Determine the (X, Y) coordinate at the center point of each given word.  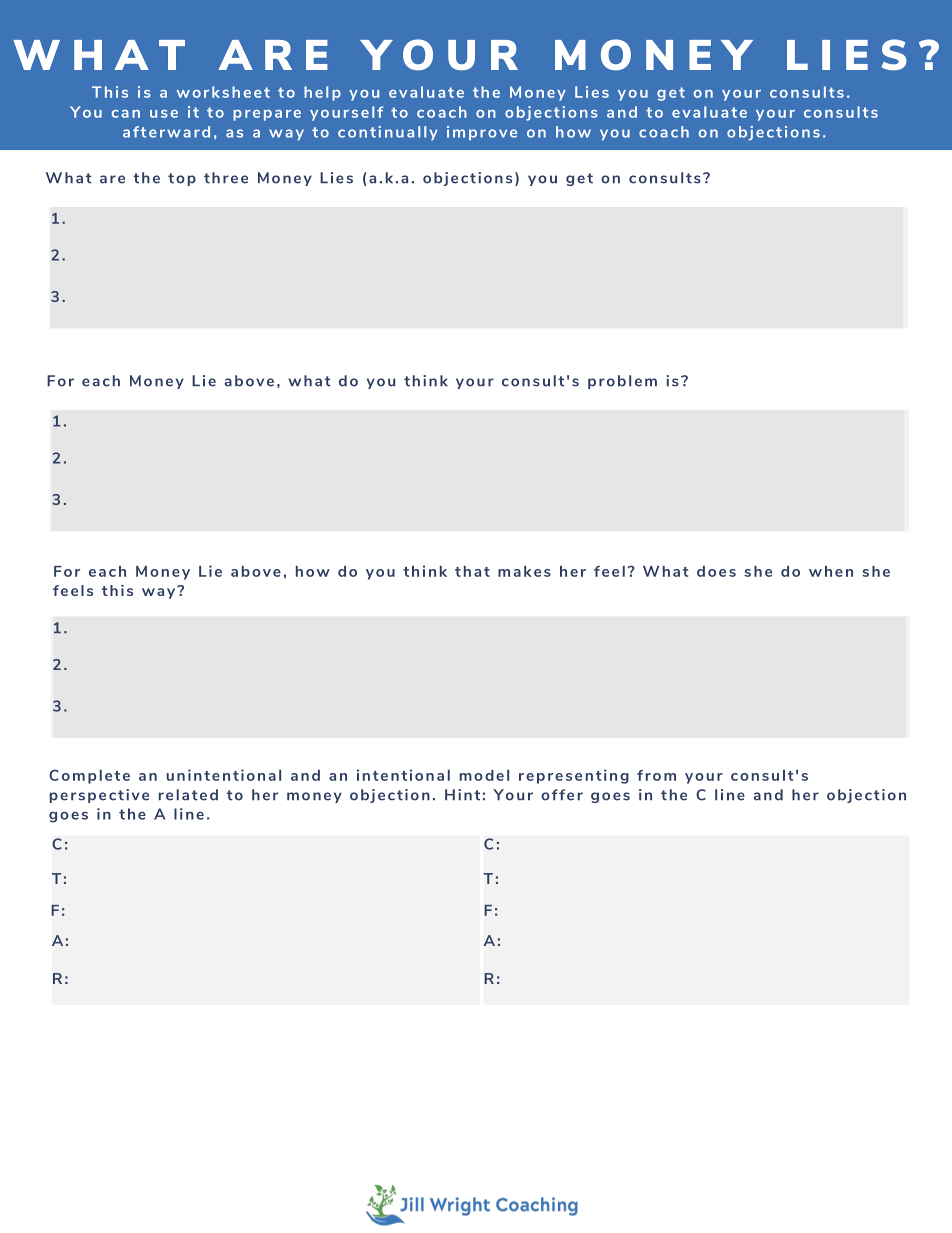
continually (388, 133)
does (716, 571)
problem (622, 382)
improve (482, 133)
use (164, 114)
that (472, 571)
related (188, 795)
